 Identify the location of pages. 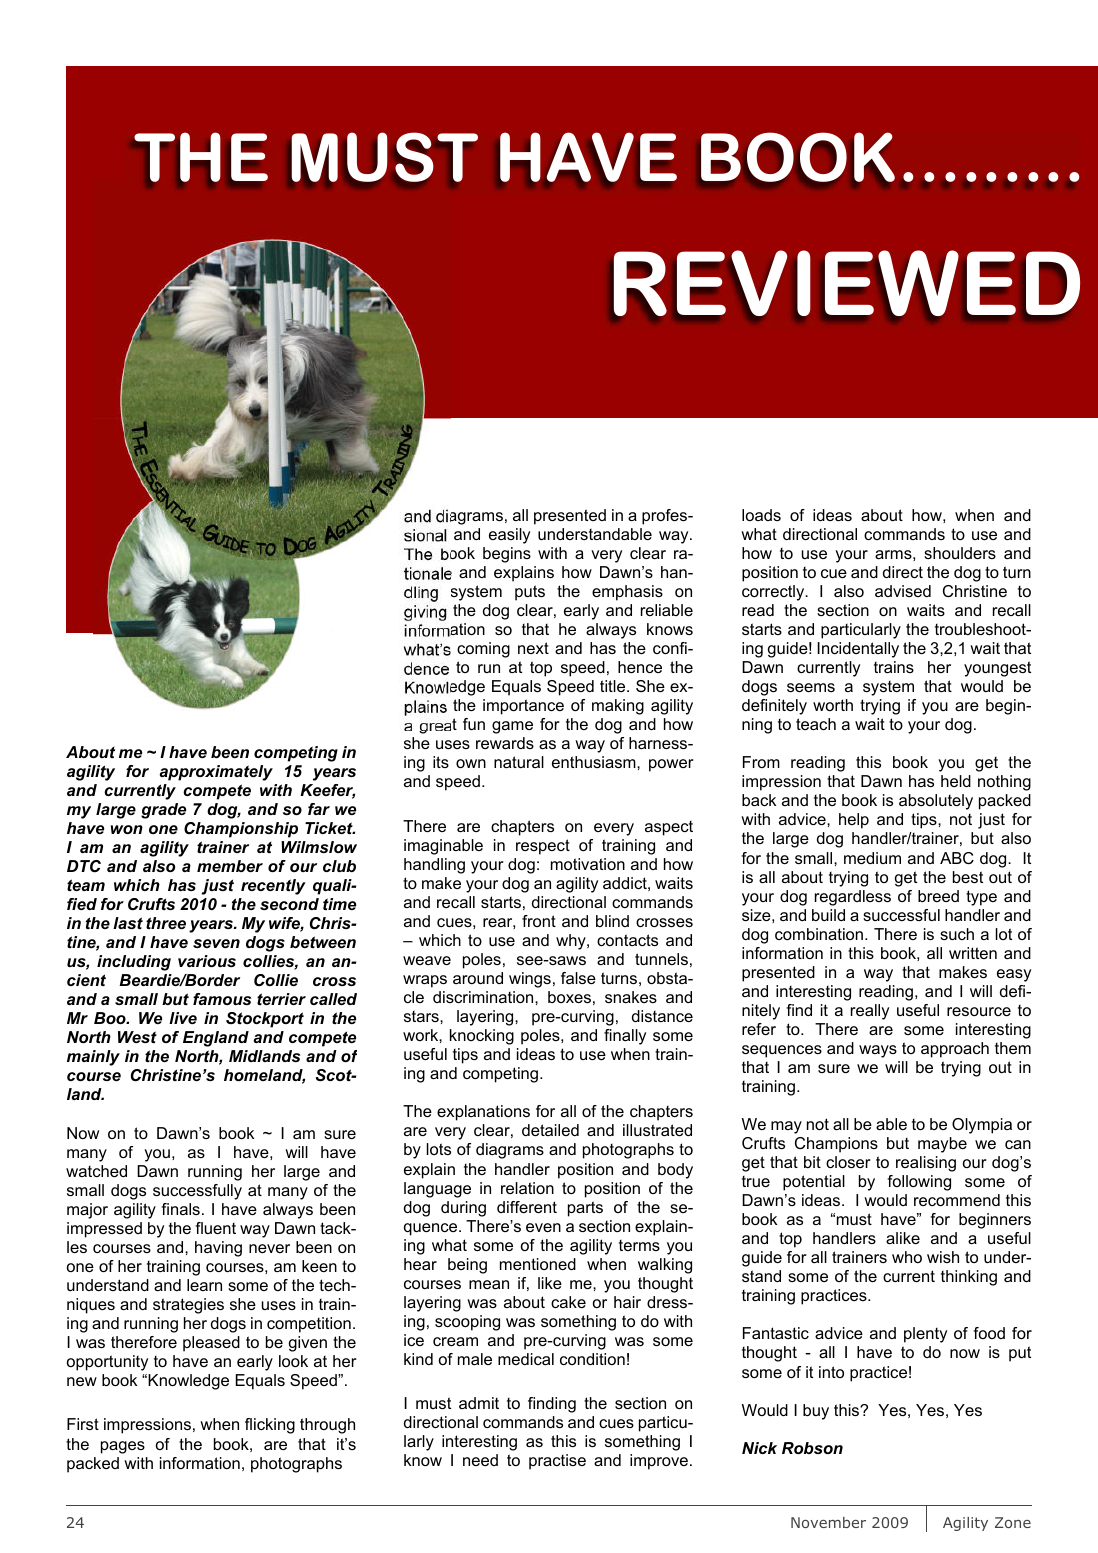
(123, 1447).
